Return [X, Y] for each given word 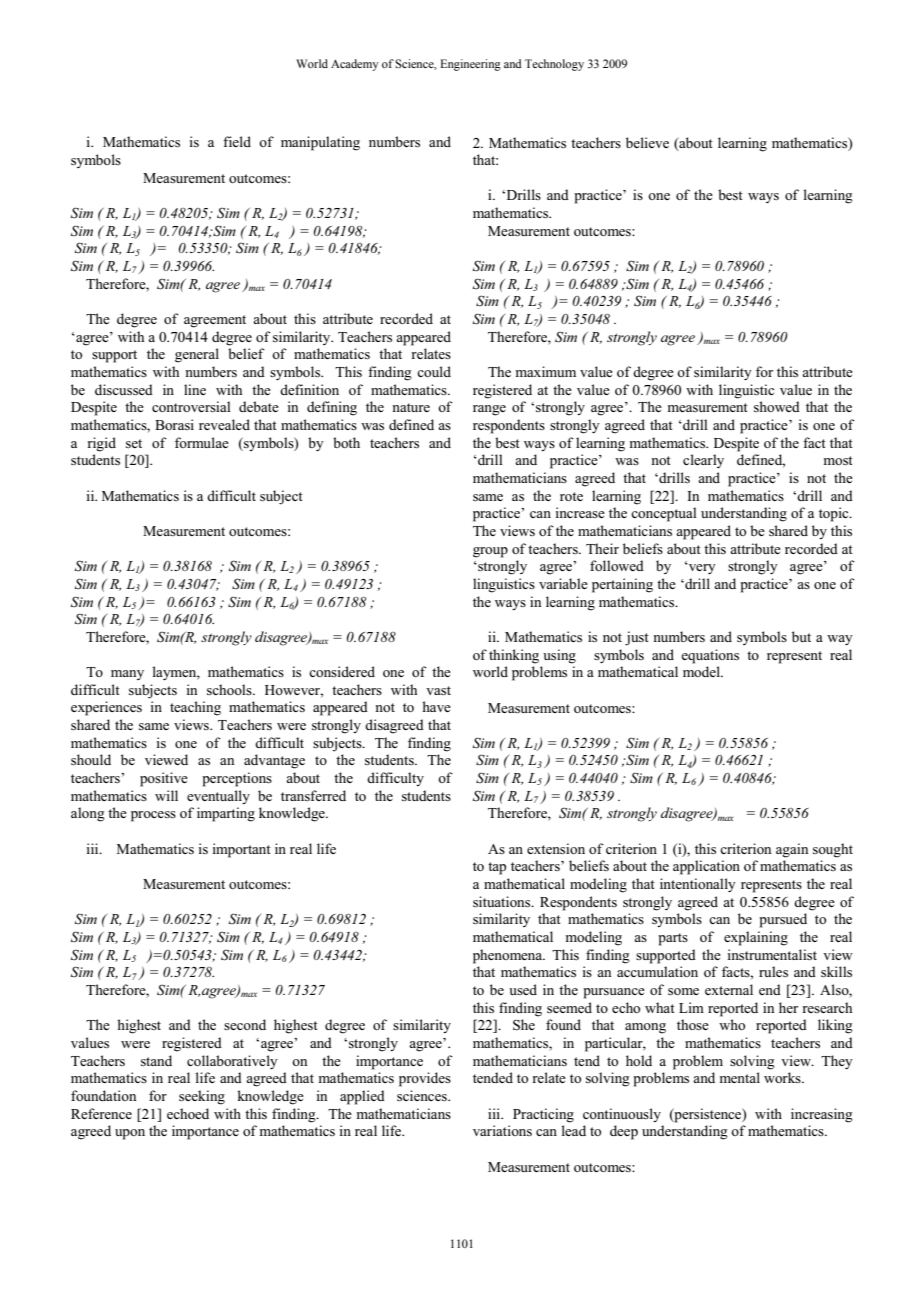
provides [425, 1079]
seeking [202, 1097]
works [783, 1077]
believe [647, 142]
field [237, 141]
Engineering [470, 65]
